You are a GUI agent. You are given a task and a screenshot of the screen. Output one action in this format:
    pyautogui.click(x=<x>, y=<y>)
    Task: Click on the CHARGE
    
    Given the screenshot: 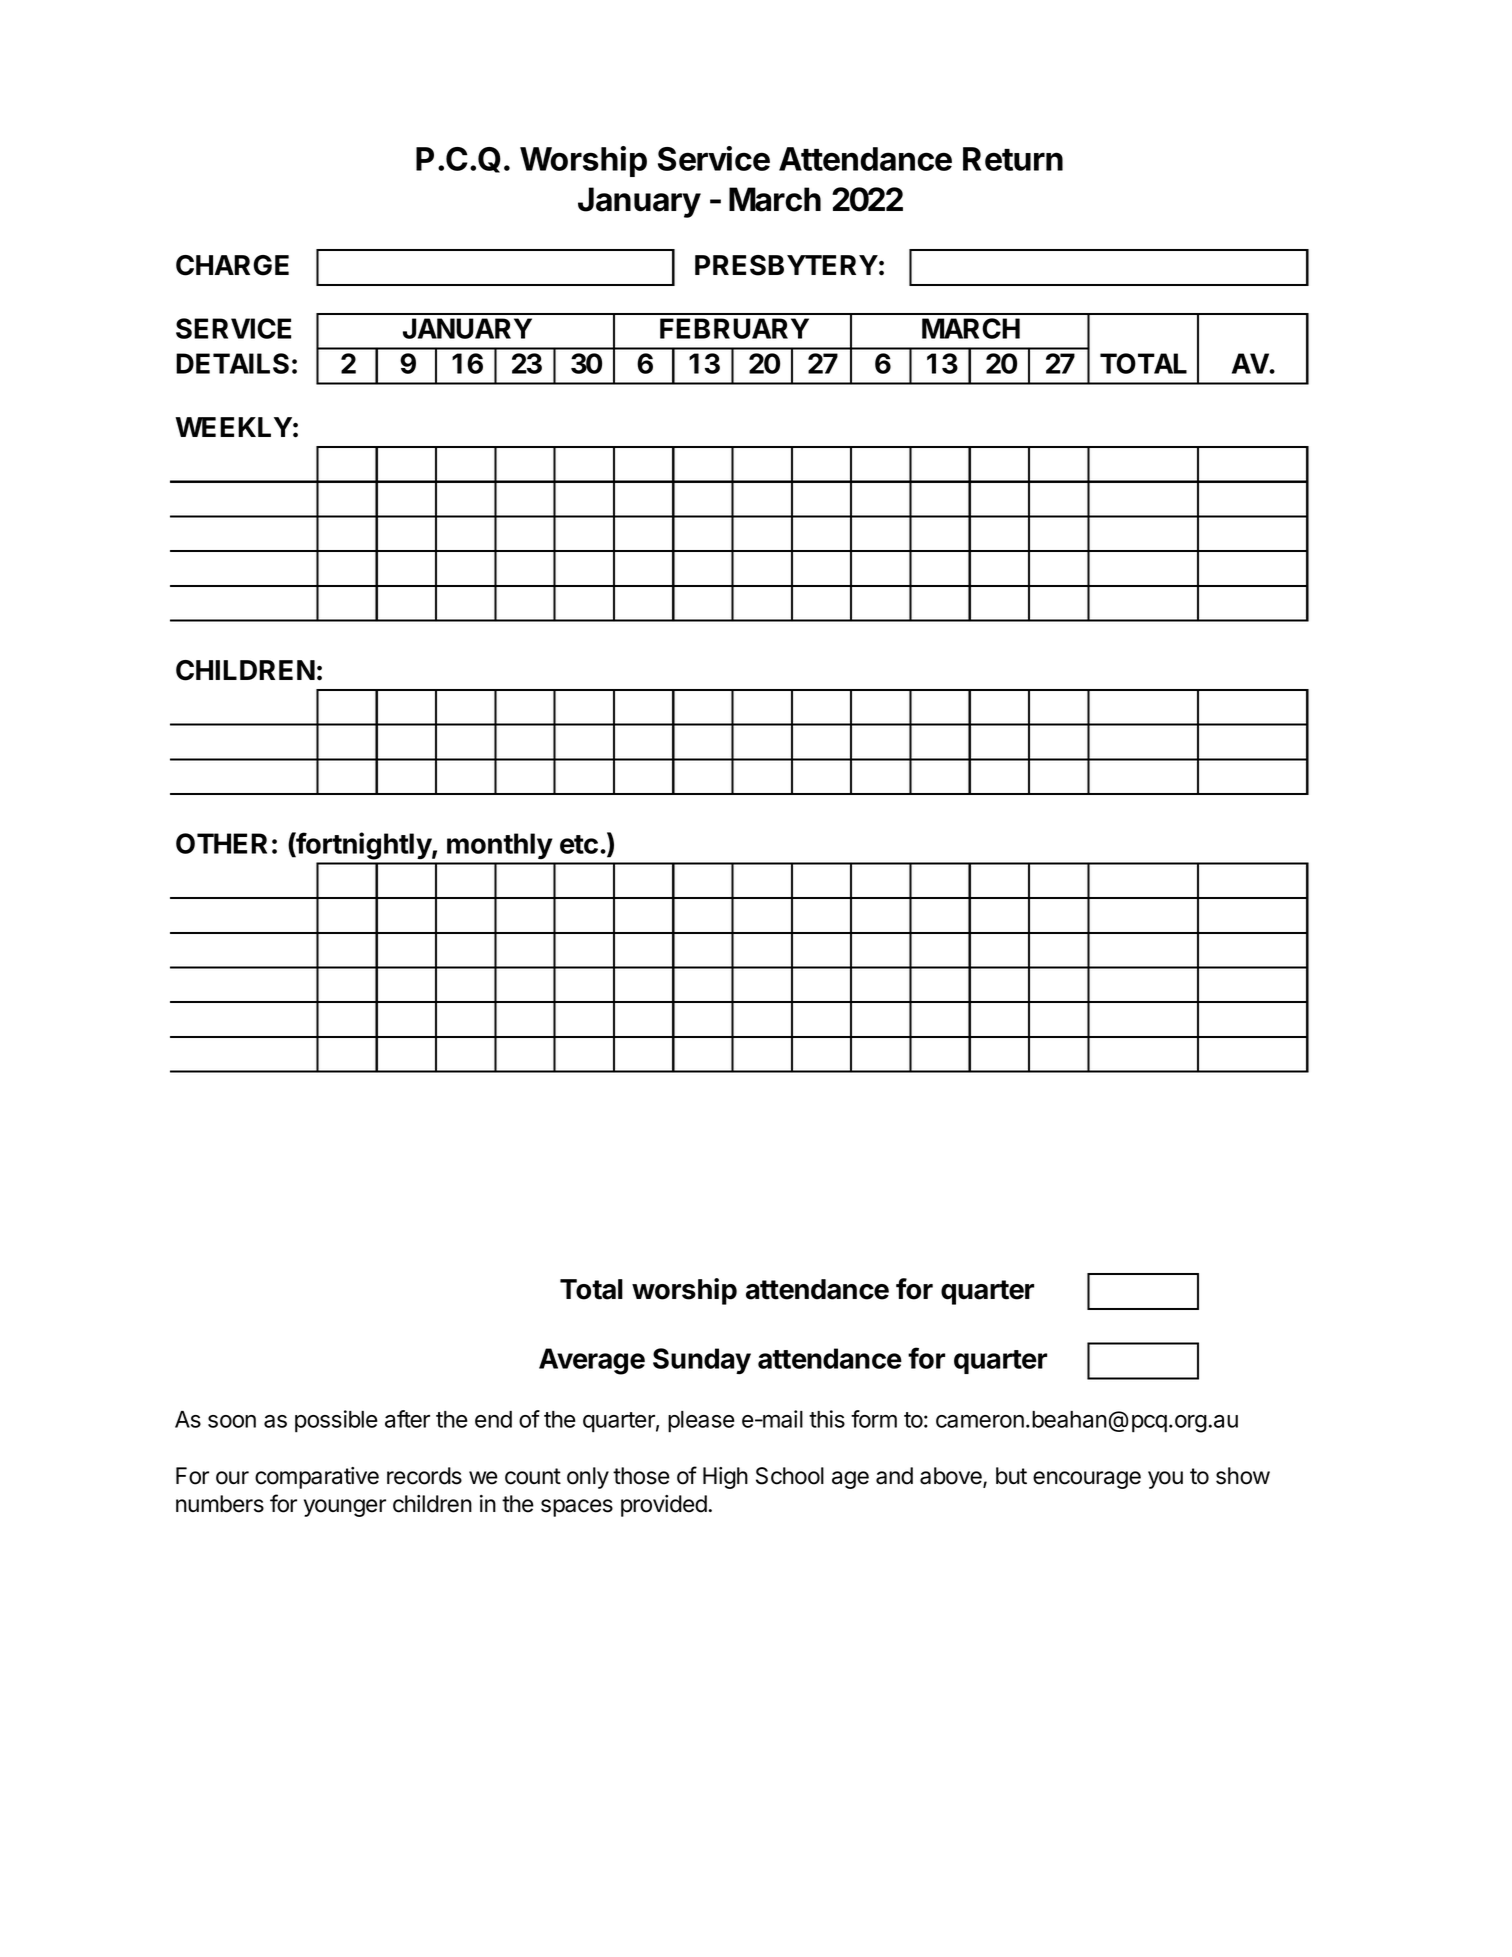 What is the action you would take?
    pyautogui.click(x=232, y=265)
